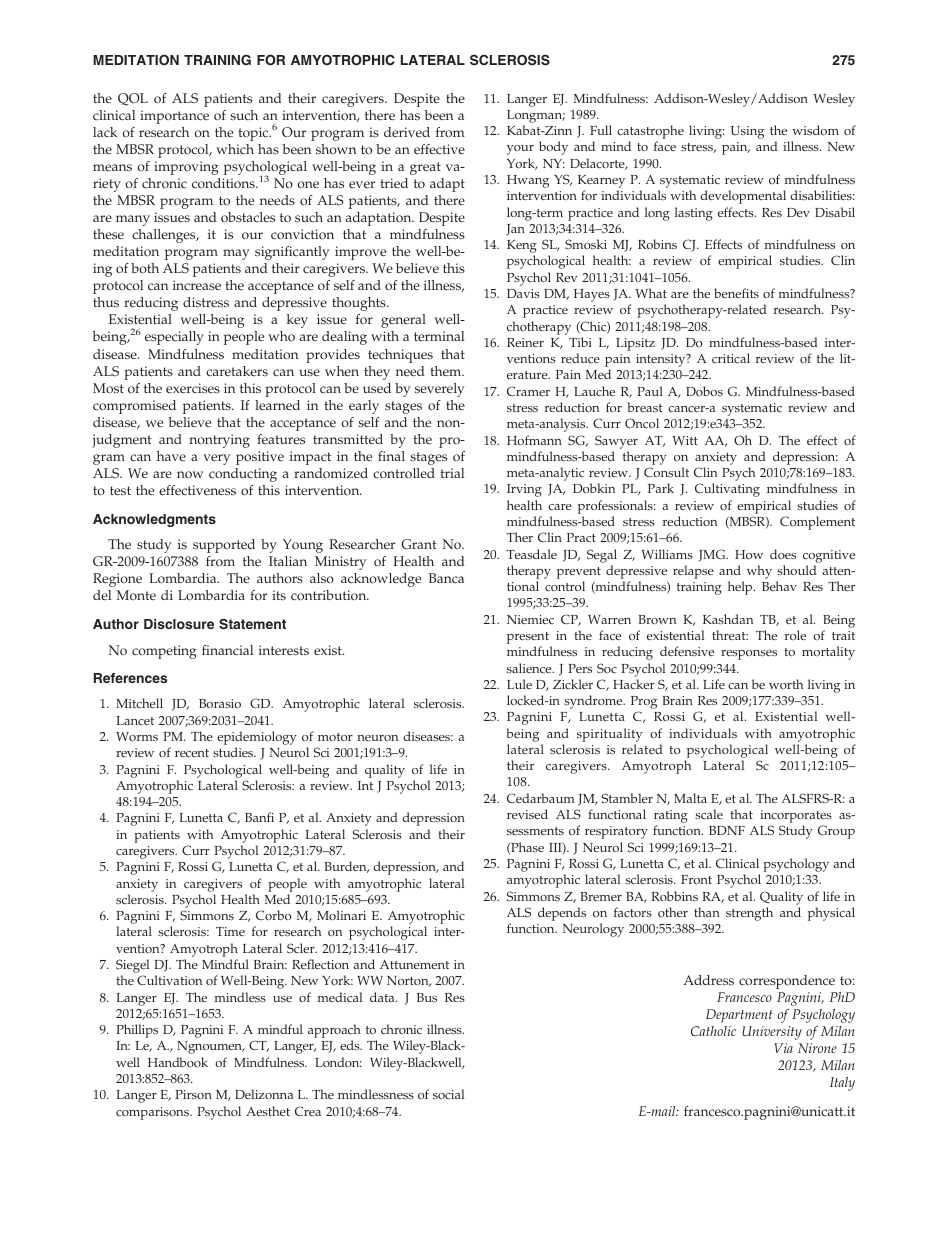 The width and height of the page is (952, 1233). I want to click on Via, so click(783, 1048).
